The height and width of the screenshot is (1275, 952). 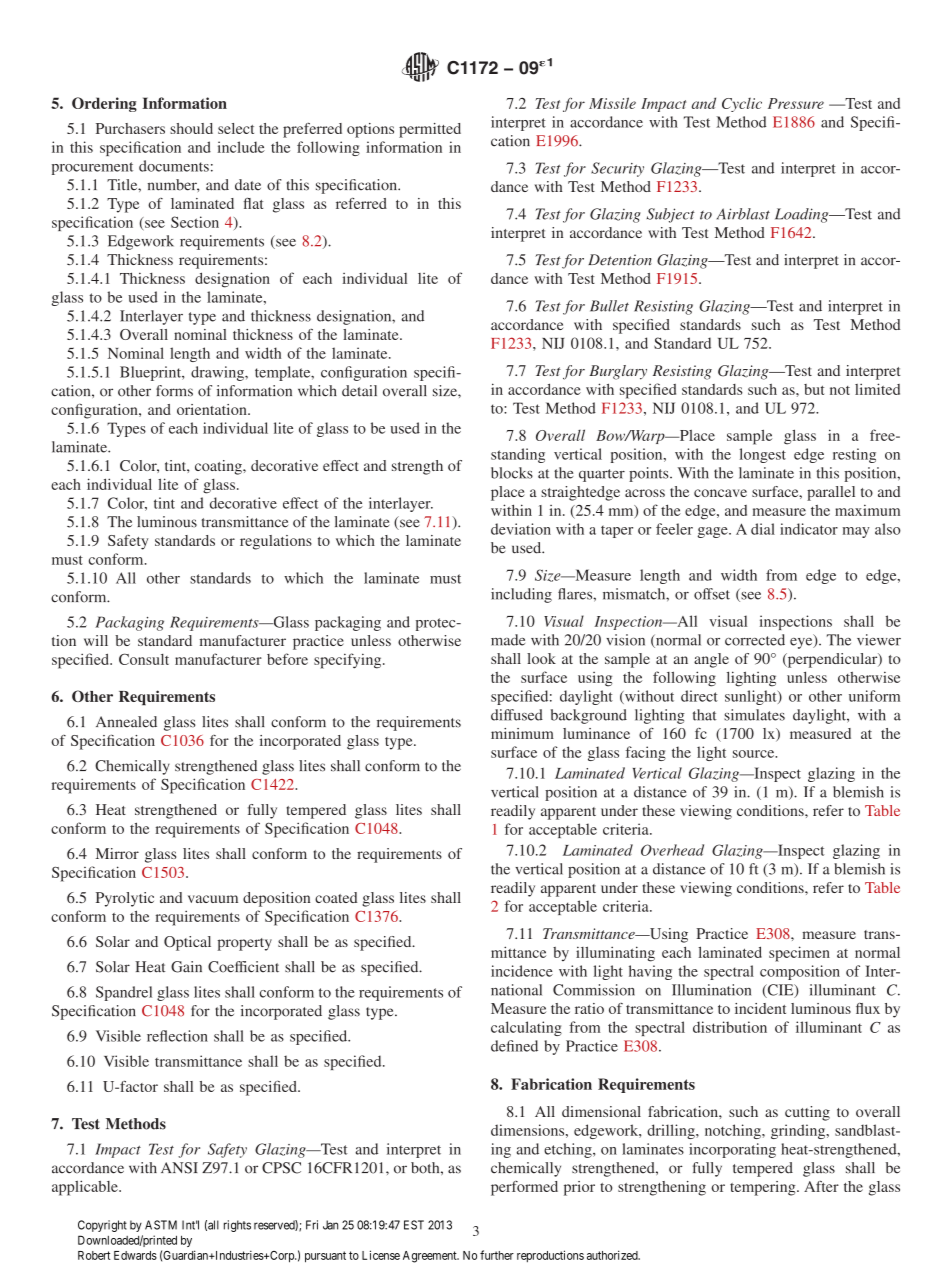 What do you see at coordinates (497, 1255) in the screenshot?
I see `further` at bounding box center [497, 1255].
